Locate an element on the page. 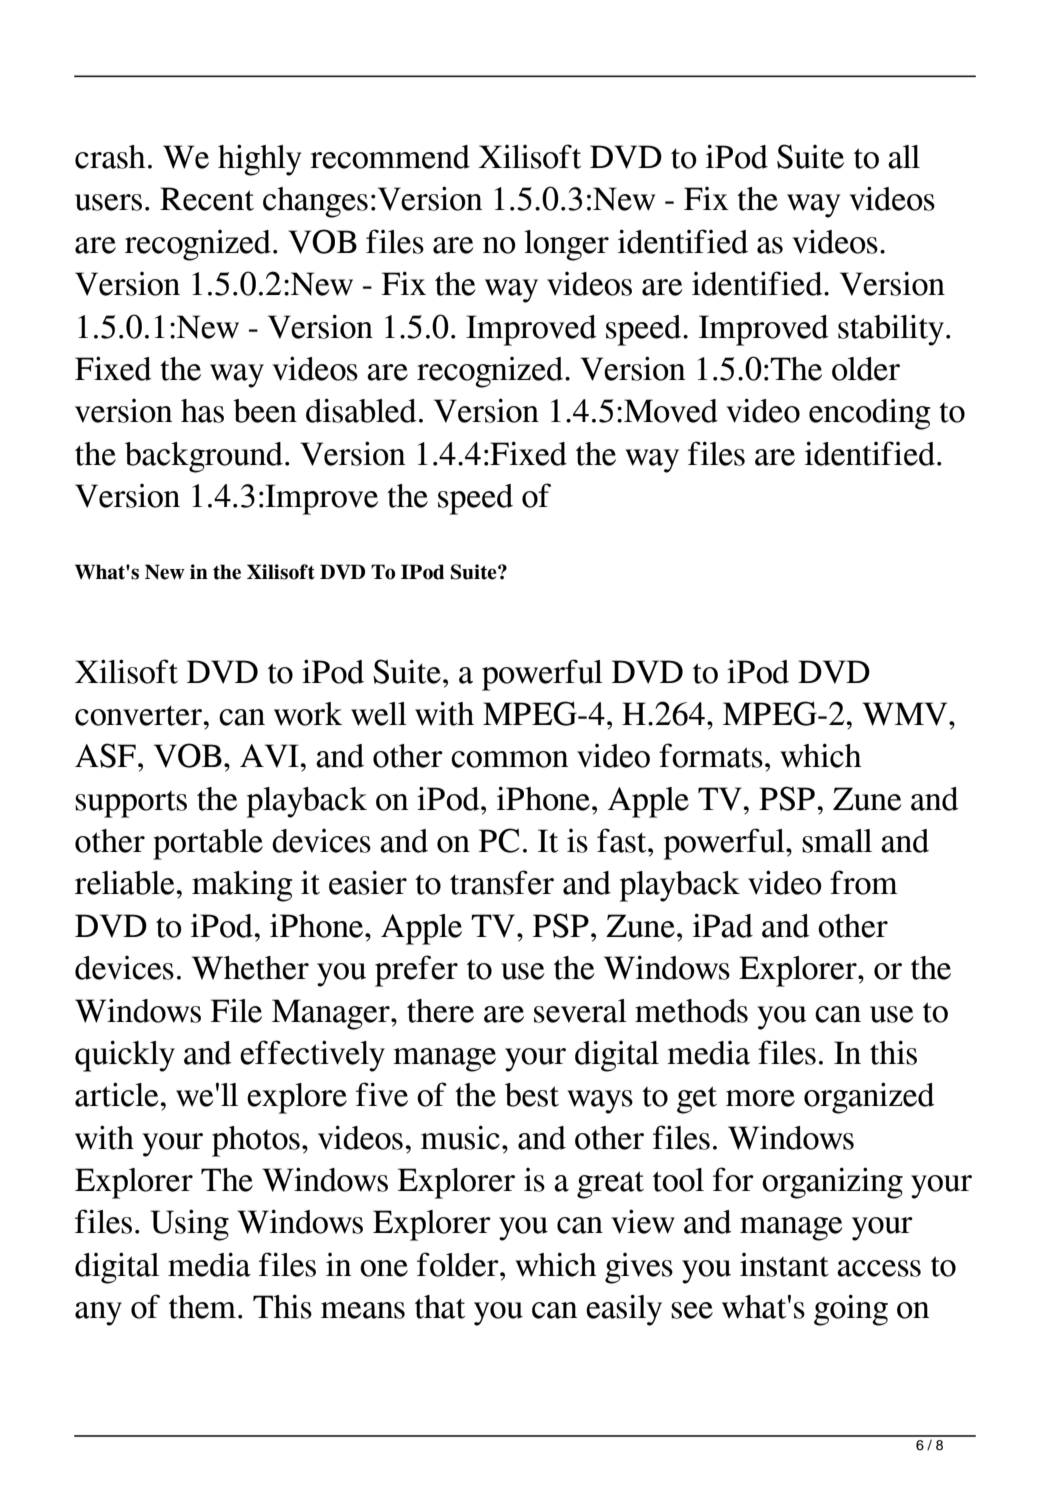 This page has width=1050, height=1486. longer is located at coordinates (566, 245).
